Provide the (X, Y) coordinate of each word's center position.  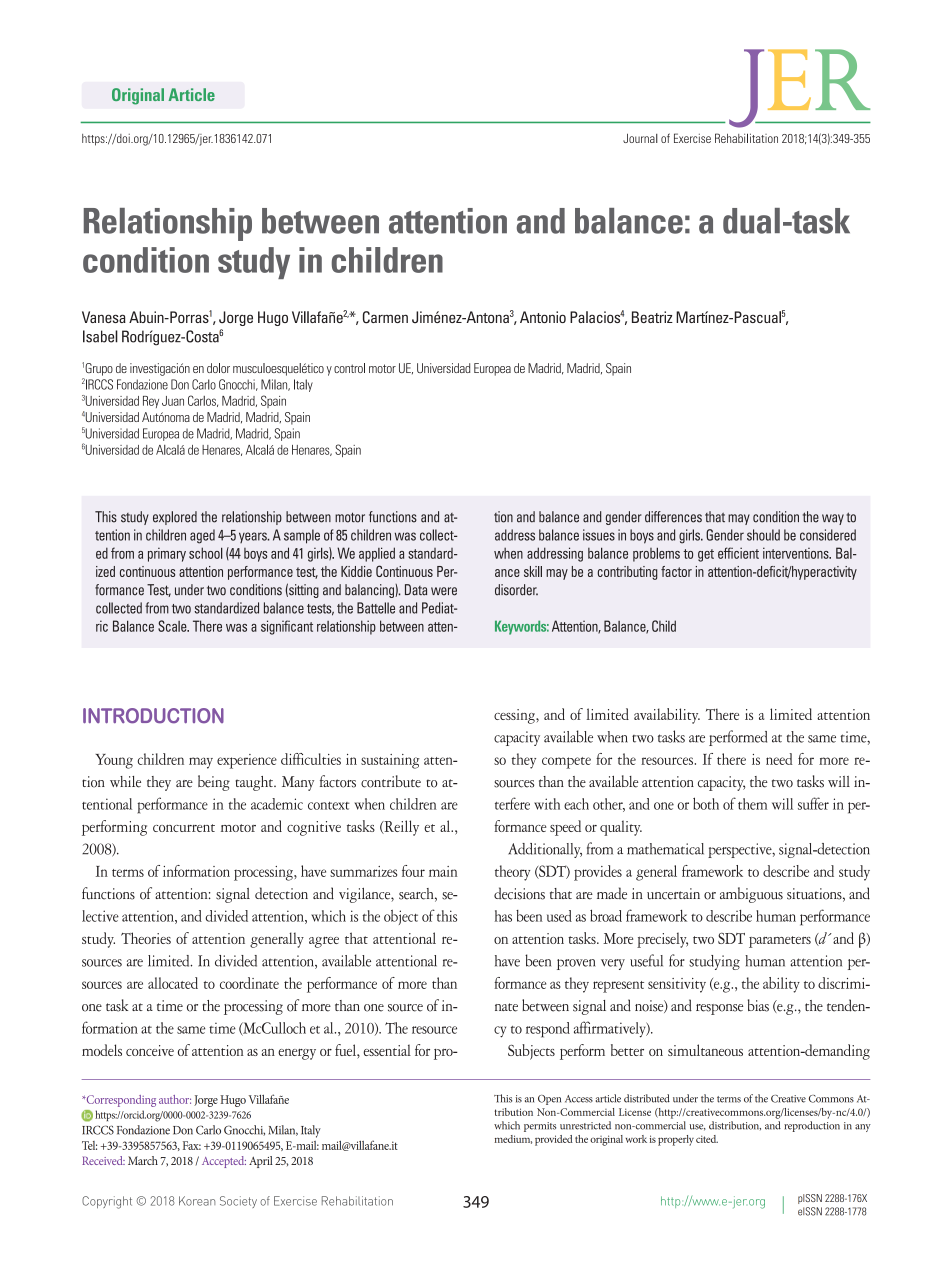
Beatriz (652, 317)
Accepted (224, 1162)
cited (707, 1139)
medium (513, 1139)
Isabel (100, 336)
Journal (640, 138)
